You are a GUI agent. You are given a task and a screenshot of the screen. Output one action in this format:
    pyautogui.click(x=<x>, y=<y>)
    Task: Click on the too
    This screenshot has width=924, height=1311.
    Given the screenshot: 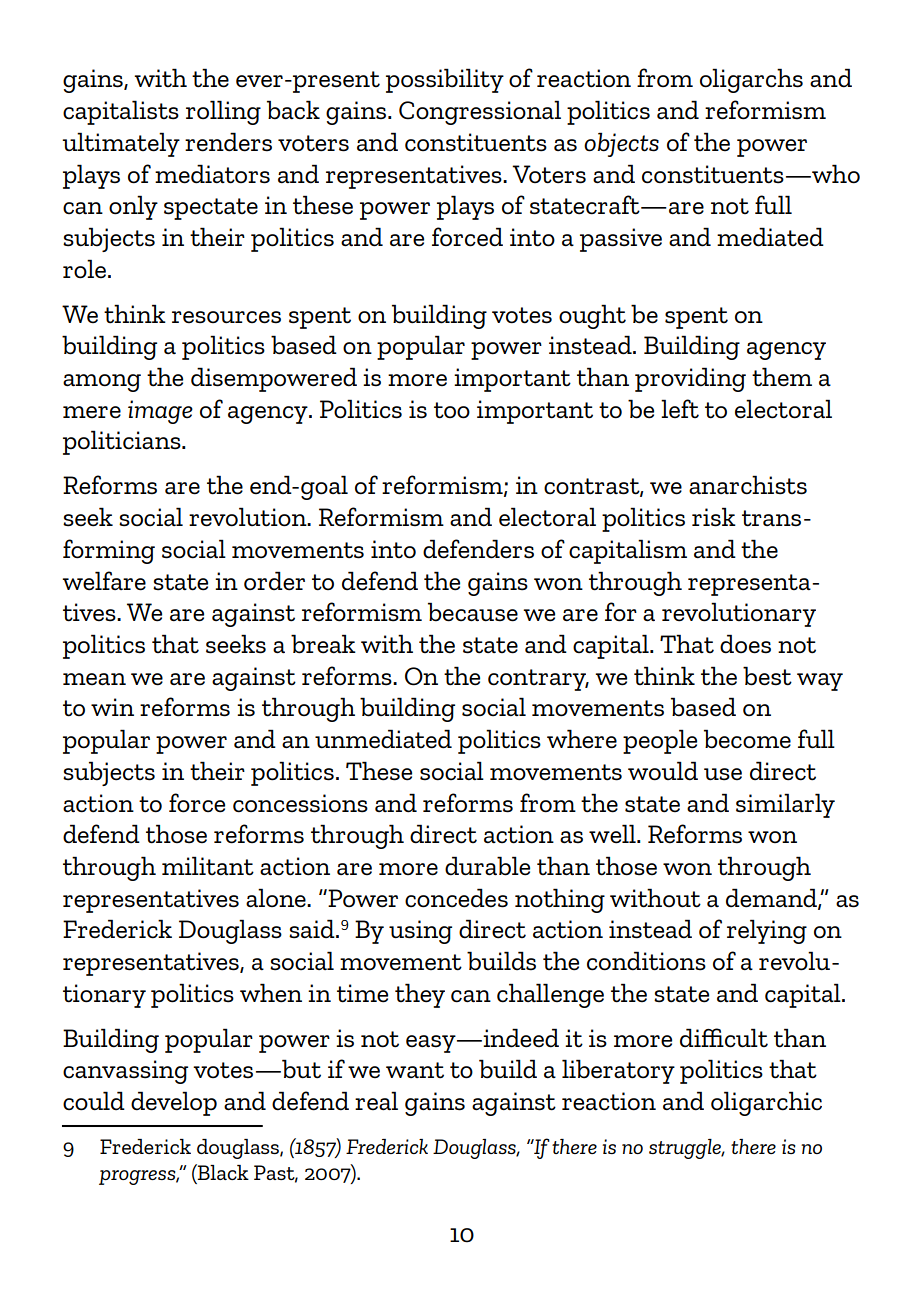 What is the action you would take?
    pyautogui.click(x=452, y=410)
